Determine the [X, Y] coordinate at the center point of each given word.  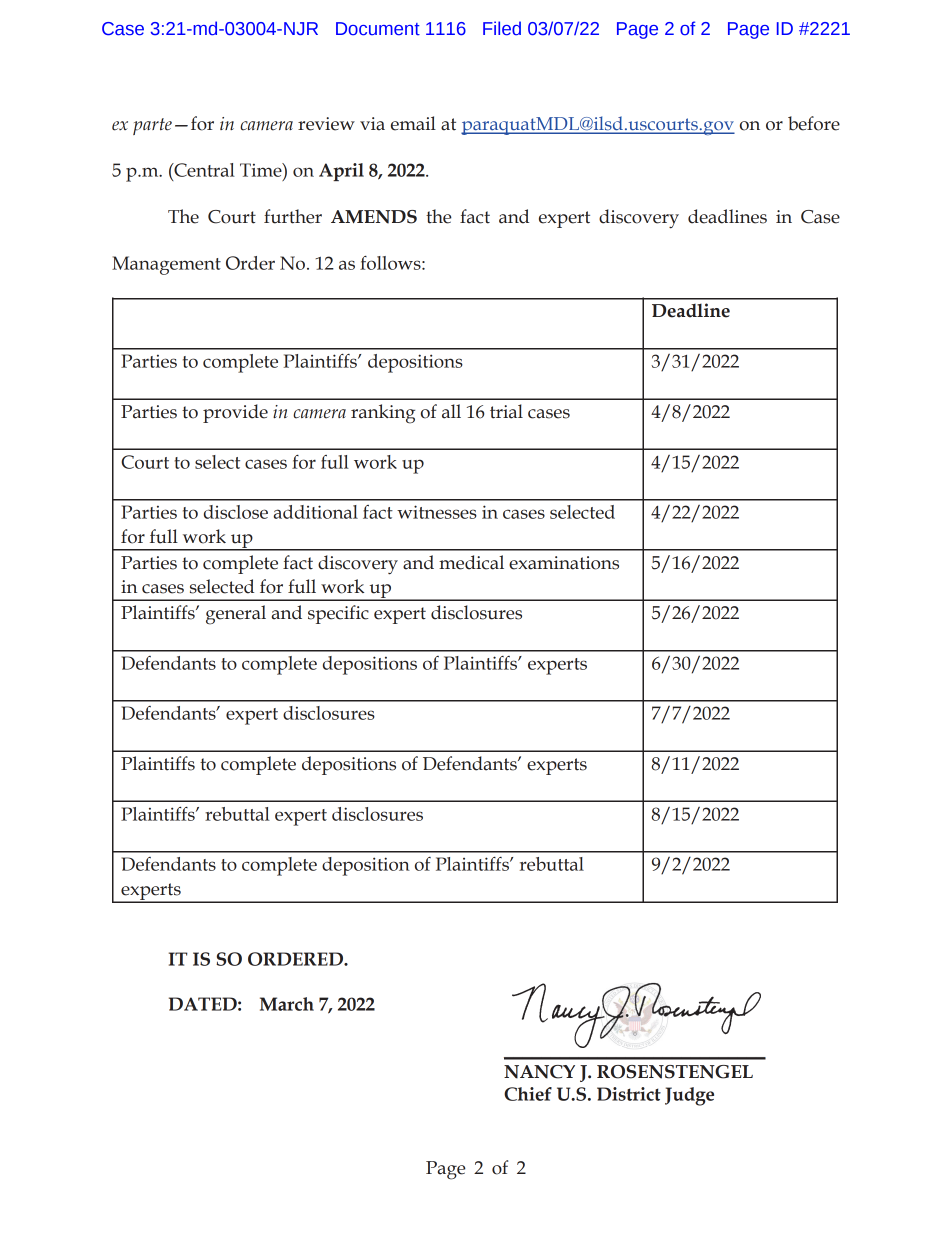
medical [471, 562]
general [236, 615]
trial [506, 411]
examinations [564, 563]
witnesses [437, 512]
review [326, 124]
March [287, 1004]
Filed [502, 28]
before [814, 123]
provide [235, 413]
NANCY [539, 1072]
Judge [689, 1096]
